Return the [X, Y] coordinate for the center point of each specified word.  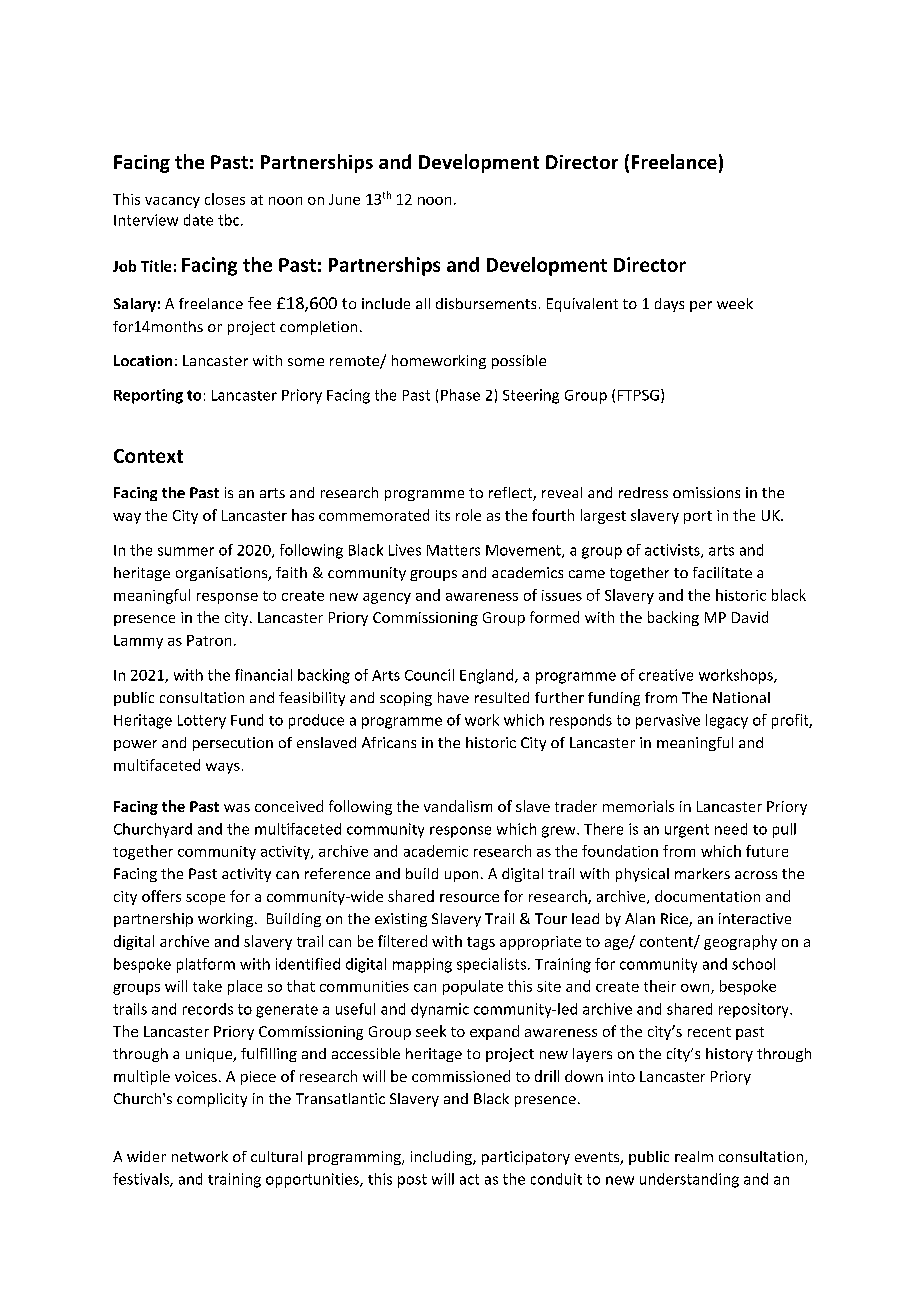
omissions [706, 492]
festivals [142, 1180]
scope [205, 899]
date [198, 220]
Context [148, 456]
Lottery [202, 722]
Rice [675, 920]
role [468, 515]
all [423, 303]
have [453, 697]
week [735, 303]
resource [469, 898]
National [741, 697]
